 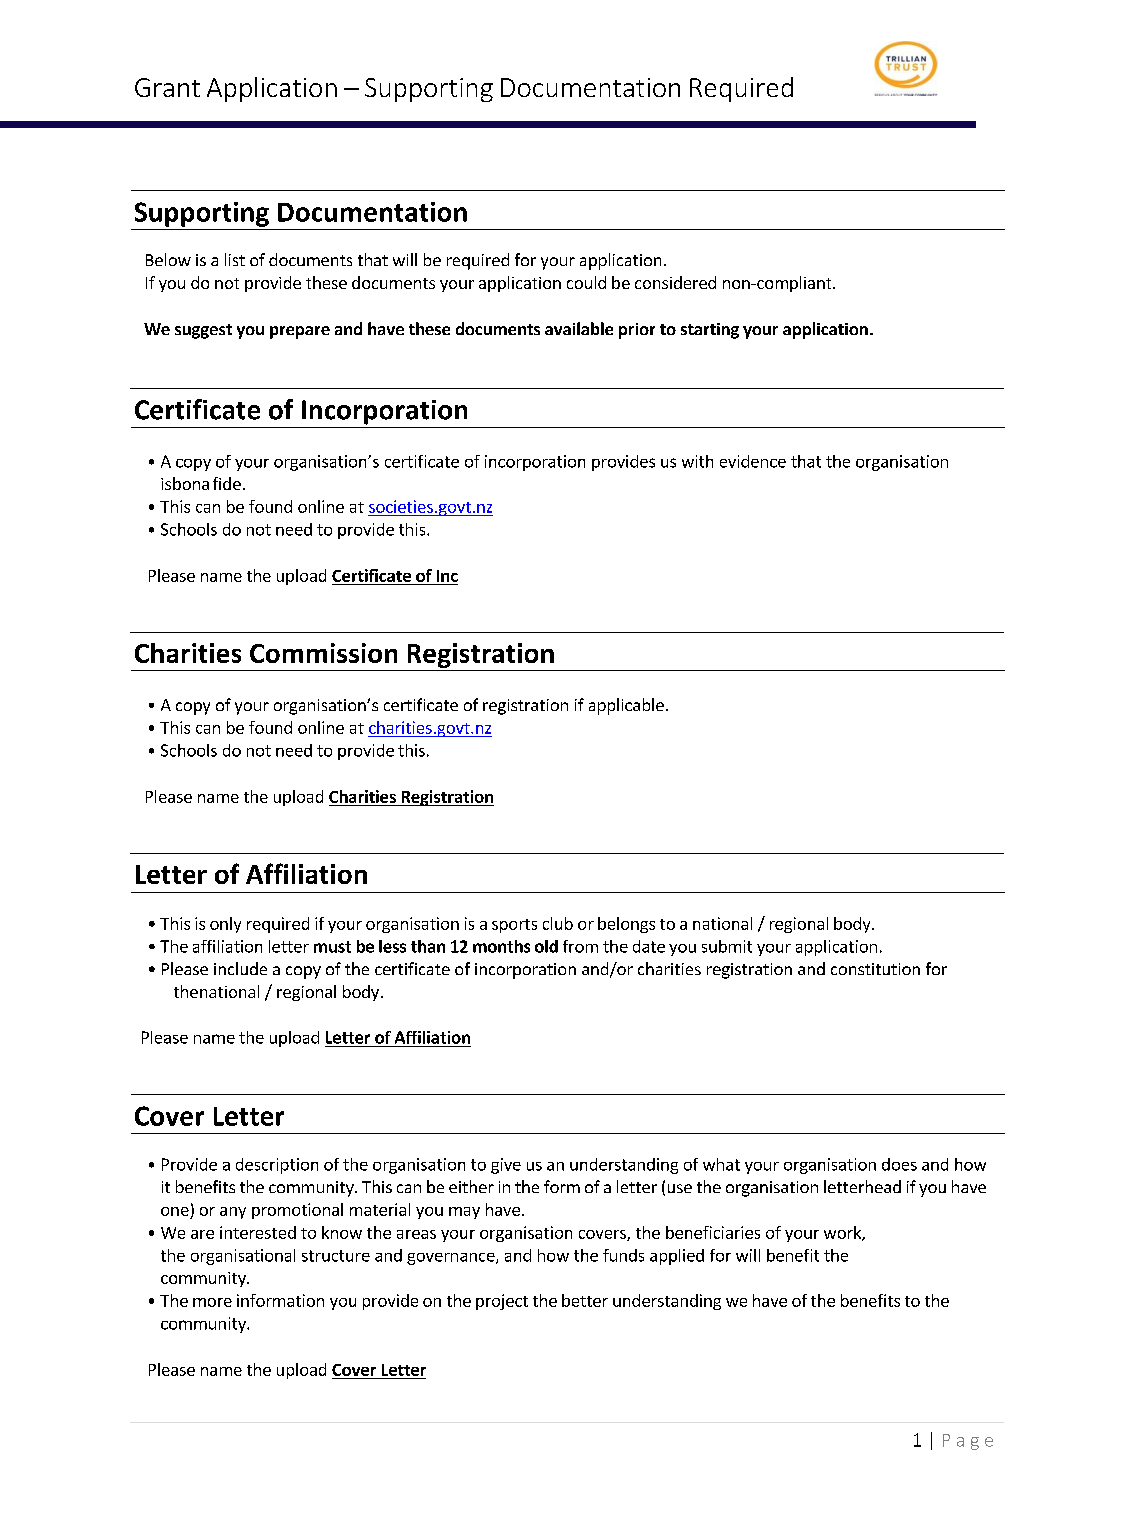 I want to click on with, so click(x=697, y=461).
